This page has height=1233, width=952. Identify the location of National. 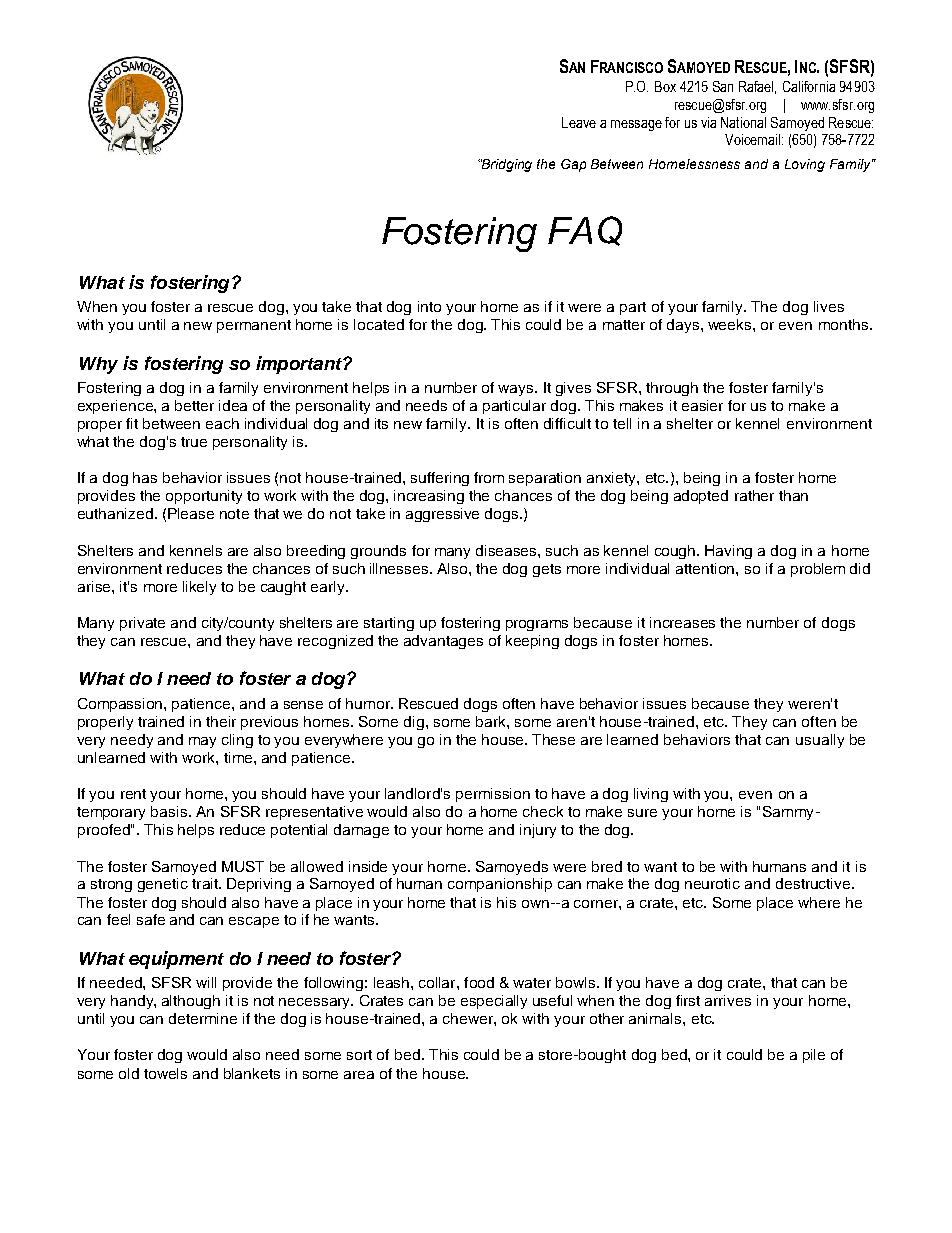
(743, 122).
